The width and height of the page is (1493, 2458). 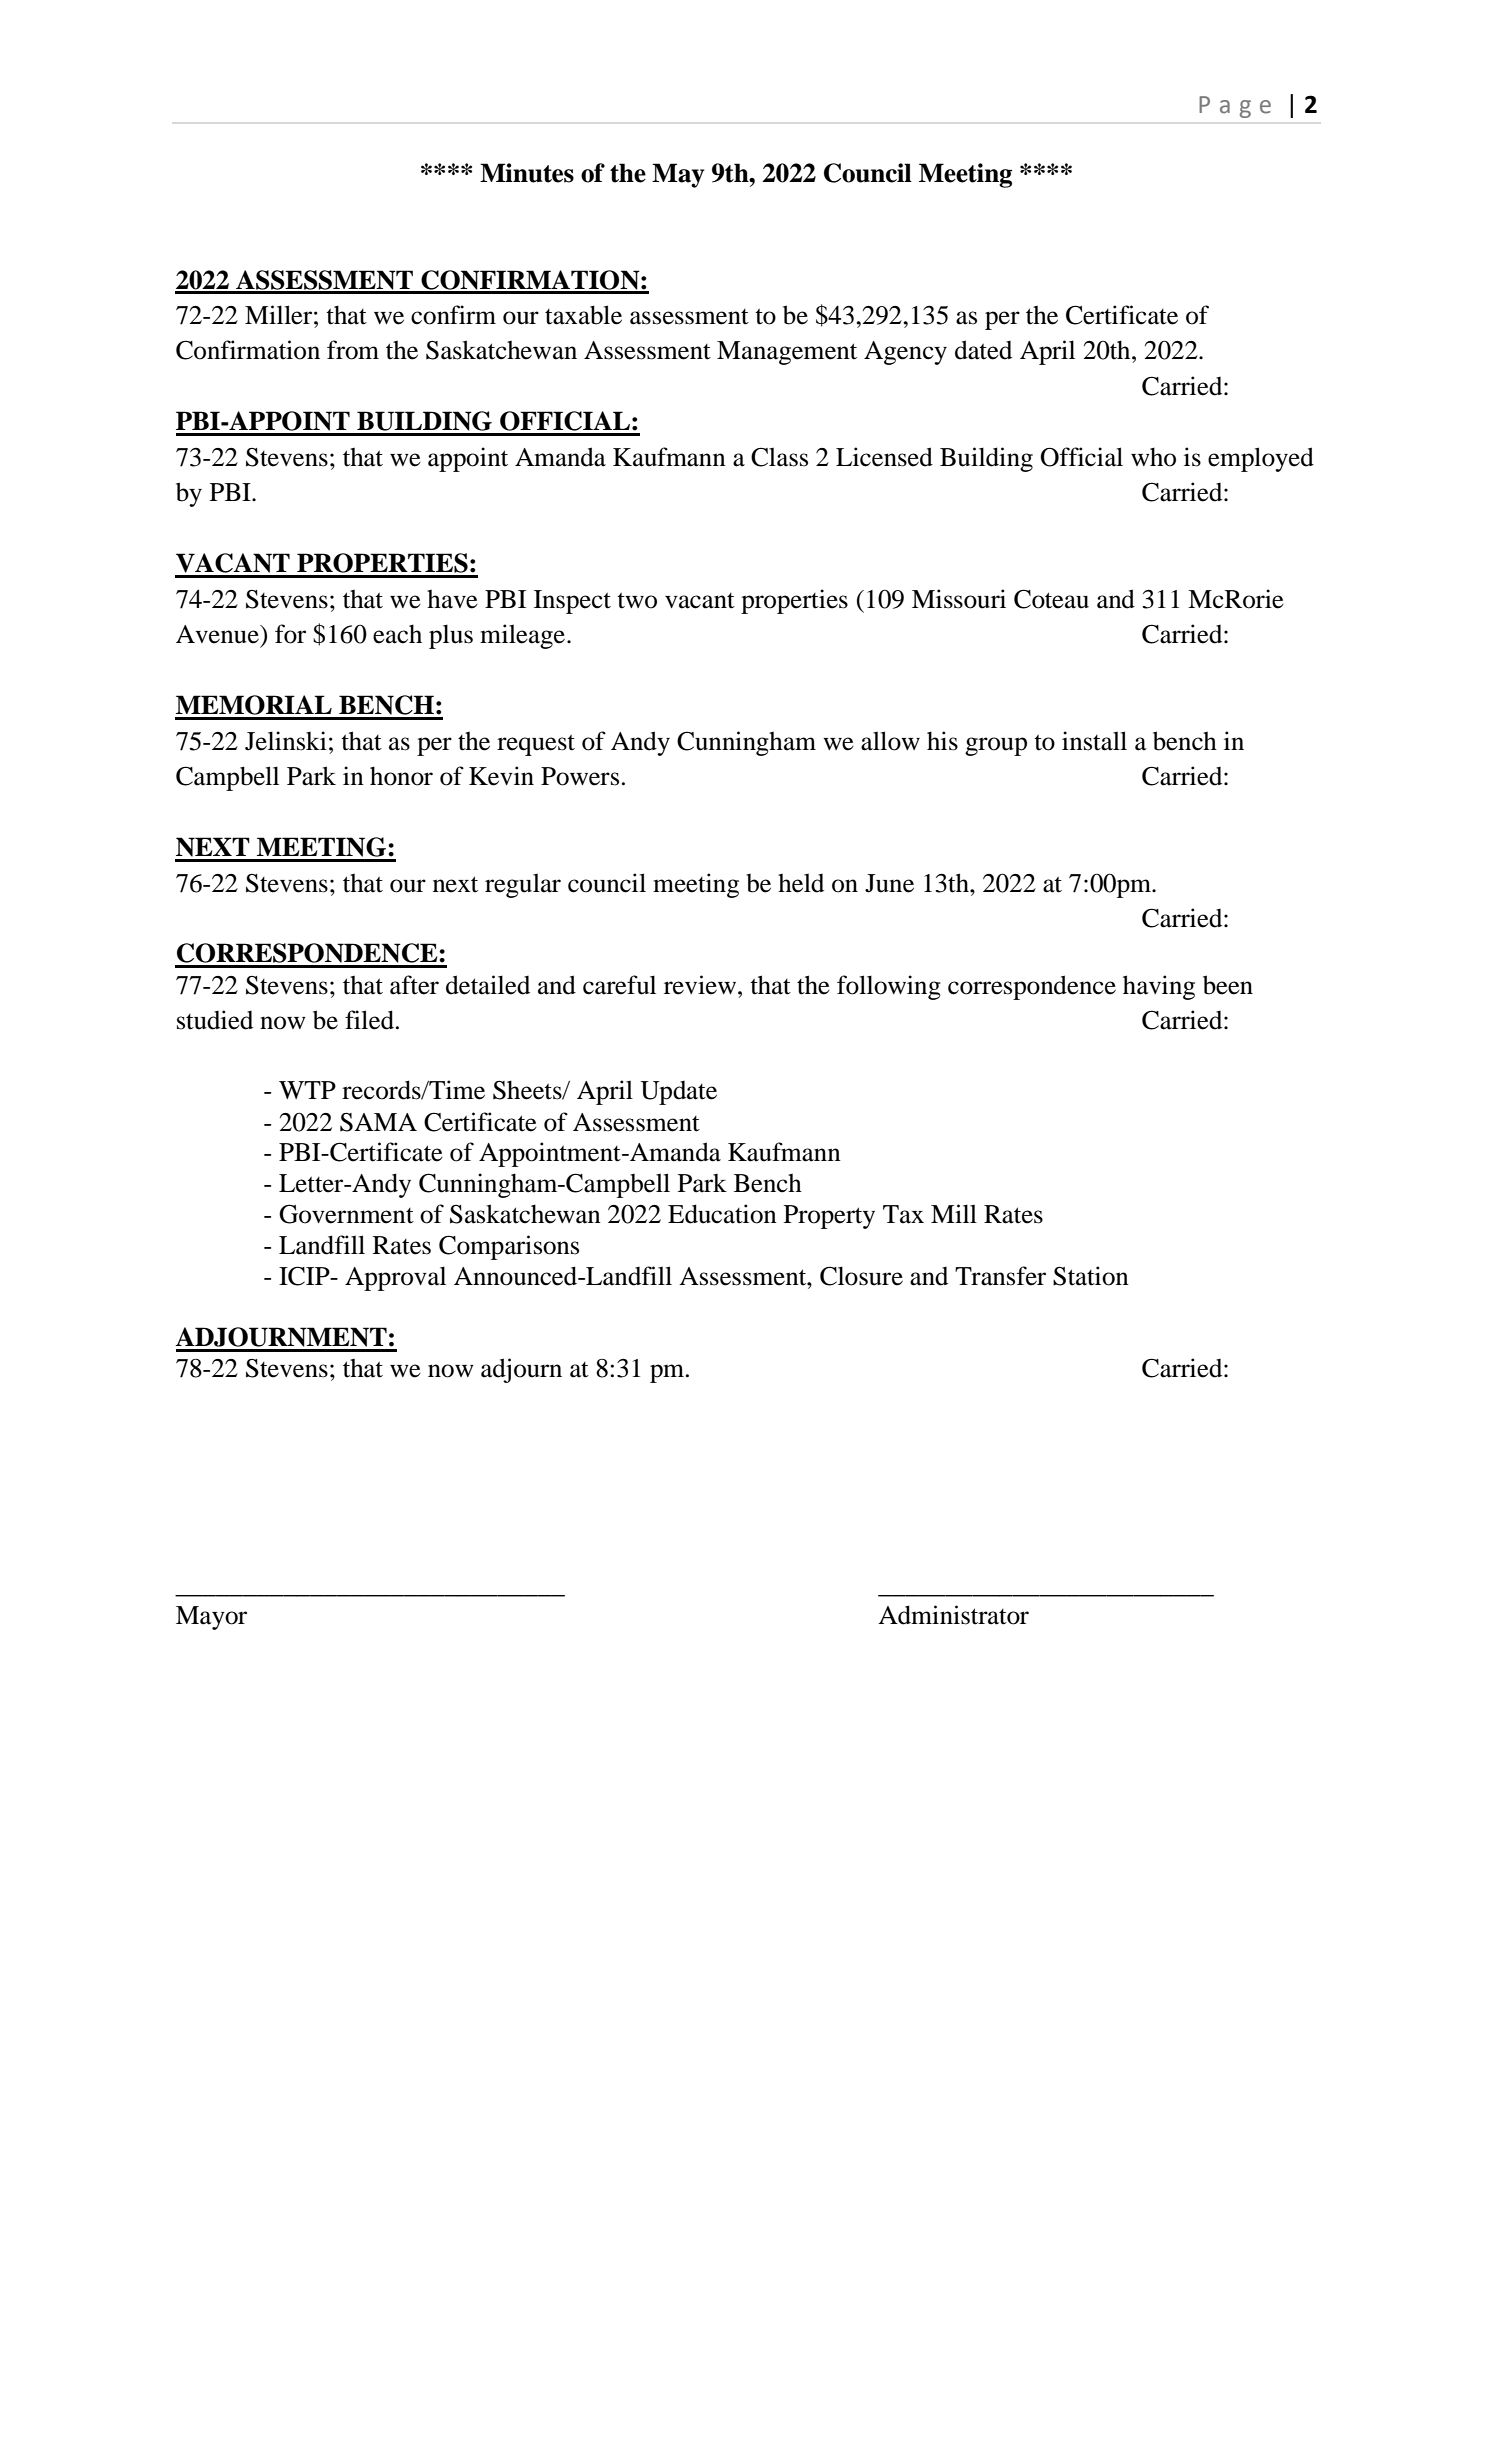 I want to click on Mayor, so click(x=211, y=1618).
